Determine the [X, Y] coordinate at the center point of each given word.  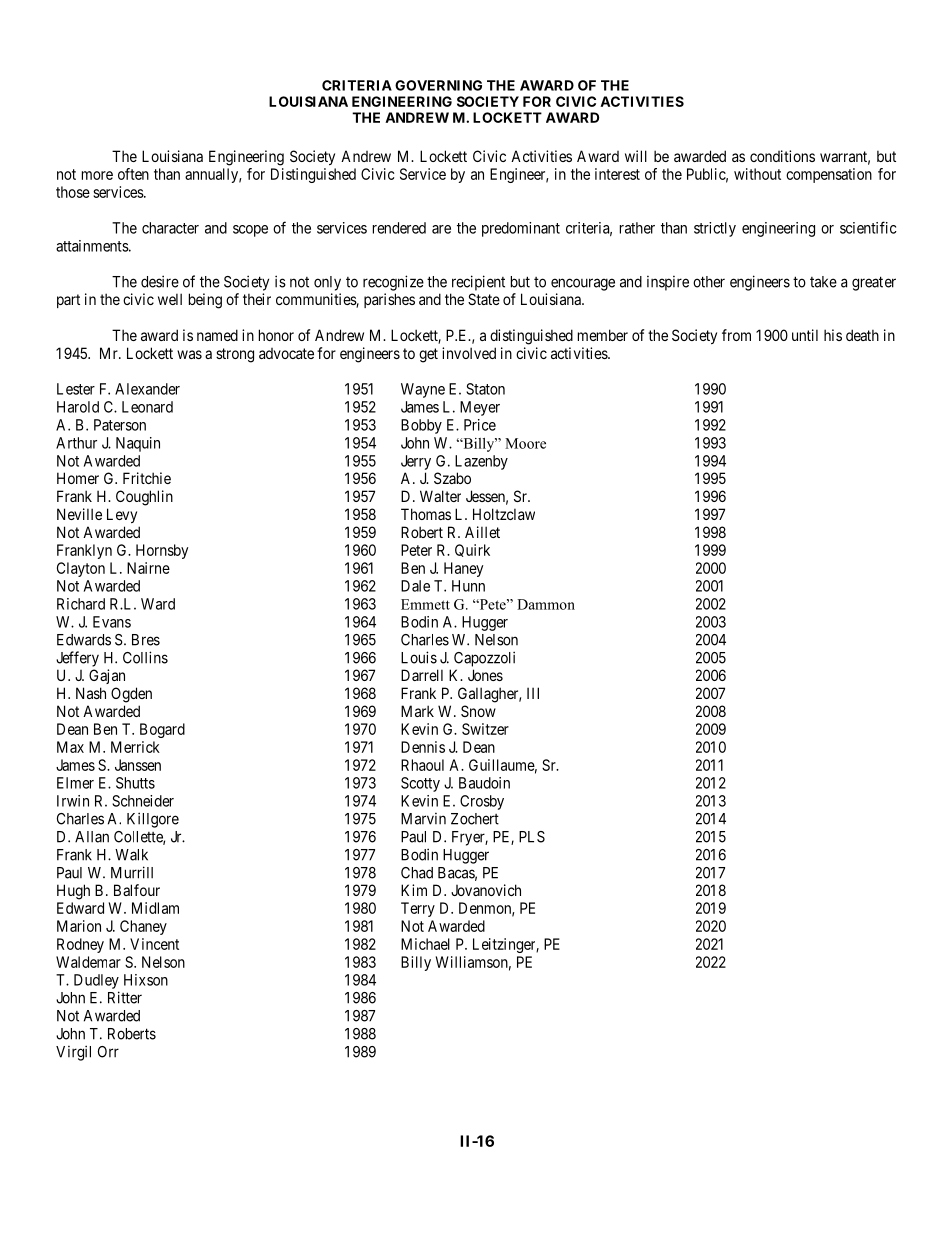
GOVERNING [438, 85]
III [533, 693]
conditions [782, 156]
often [133, 174]
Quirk [472, 550]
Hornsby [162, 551]
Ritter [125, 997]
